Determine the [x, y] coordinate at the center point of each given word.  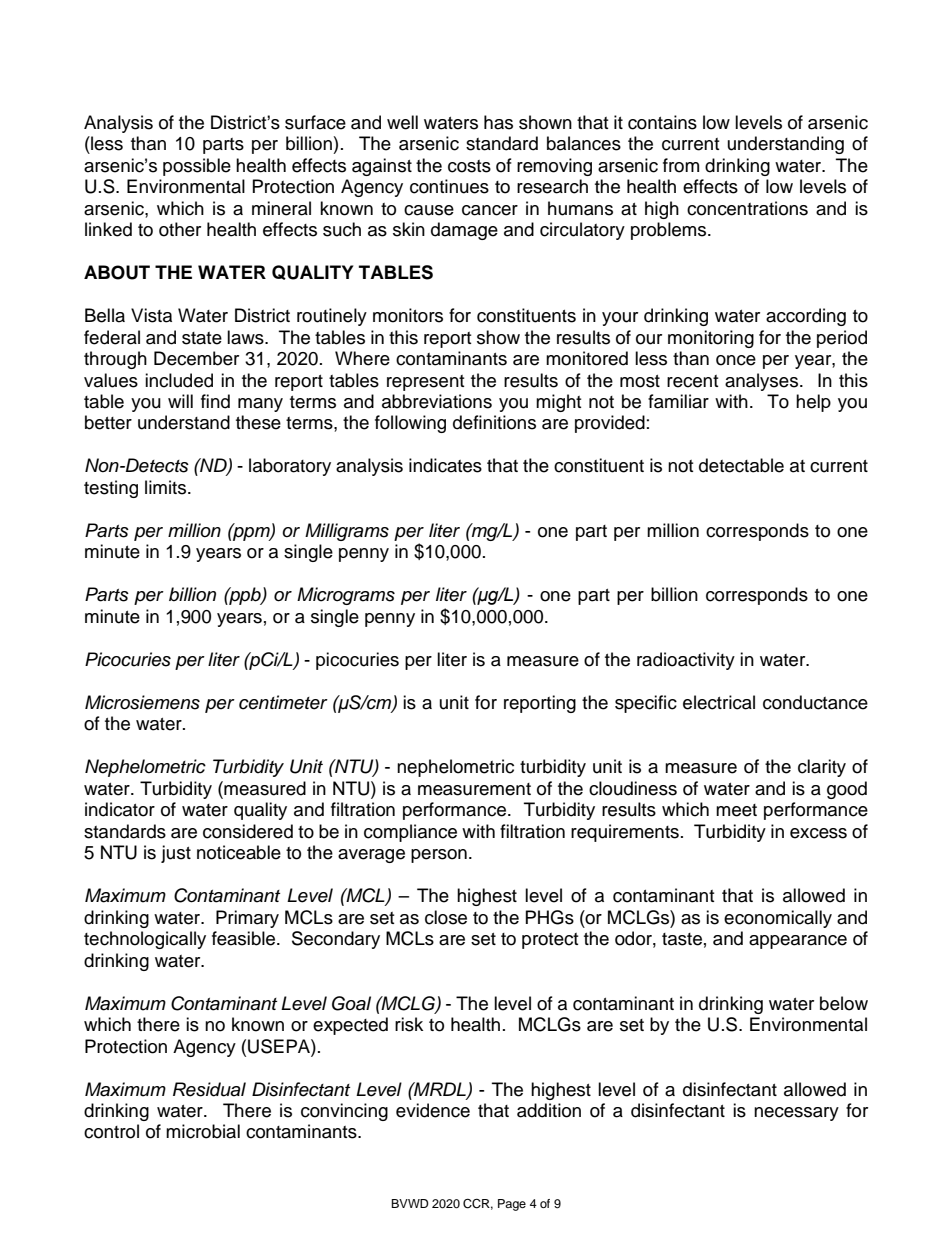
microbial [203, 1131]
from [681, 165]
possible [197, 167]
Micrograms [346, 596]
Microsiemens [142, 702]
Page [512, 1205]
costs [469, 166]
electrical [719, 702]
